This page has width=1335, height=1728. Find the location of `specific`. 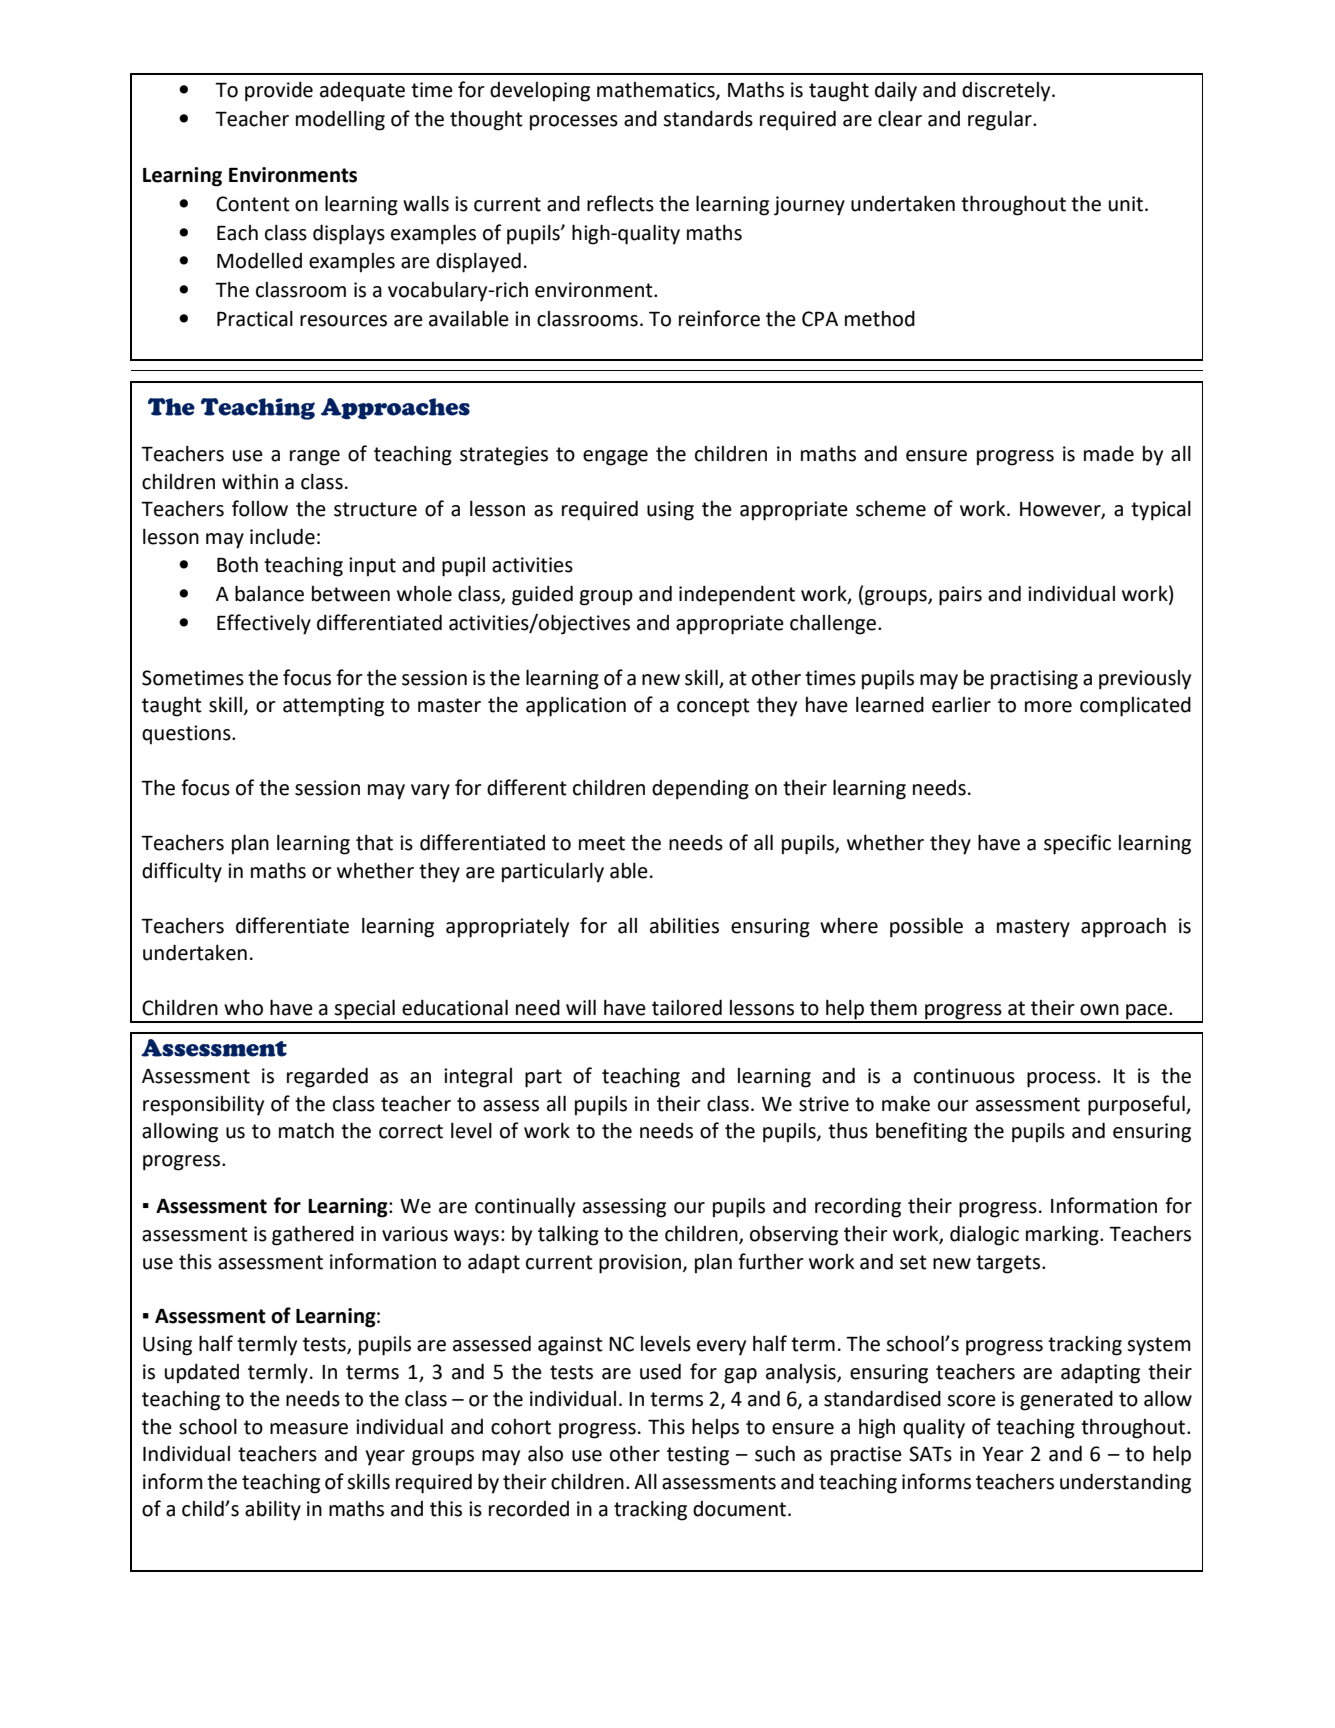

specific is located at coordinates (1077, 844).
